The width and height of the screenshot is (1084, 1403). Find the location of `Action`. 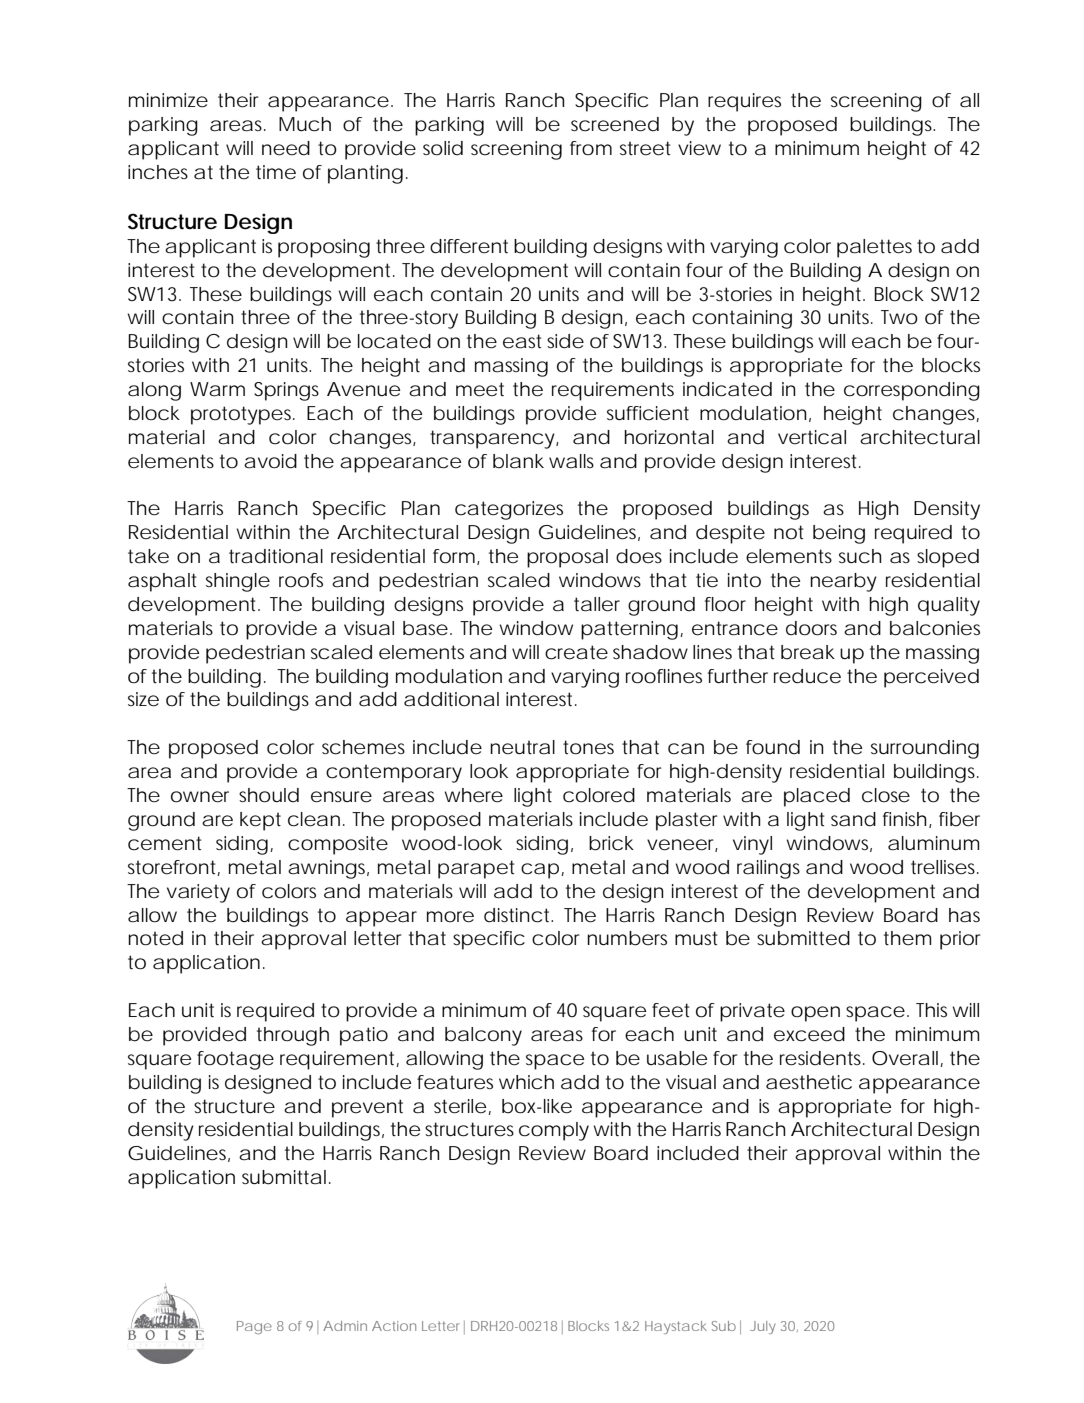

Action is located at coordinates (394, 1326).
